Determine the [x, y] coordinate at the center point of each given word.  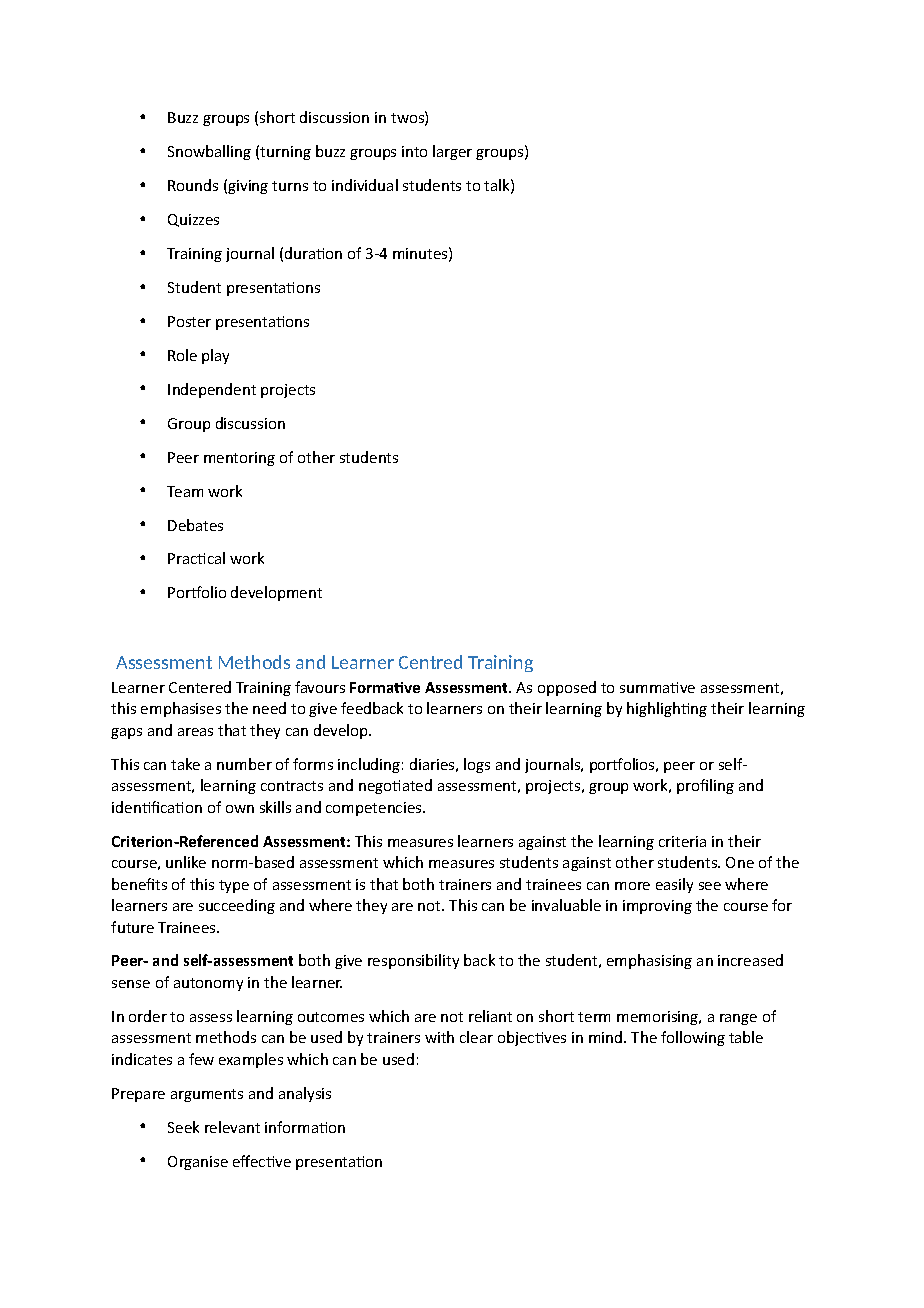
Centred [430, 662]
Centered [200, 687]
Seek [183, 1127]
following [693, 1038]
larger [452, 152]
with [439, 1037]
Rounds [193, 185]
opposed [567, 688]
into [414, 151]
